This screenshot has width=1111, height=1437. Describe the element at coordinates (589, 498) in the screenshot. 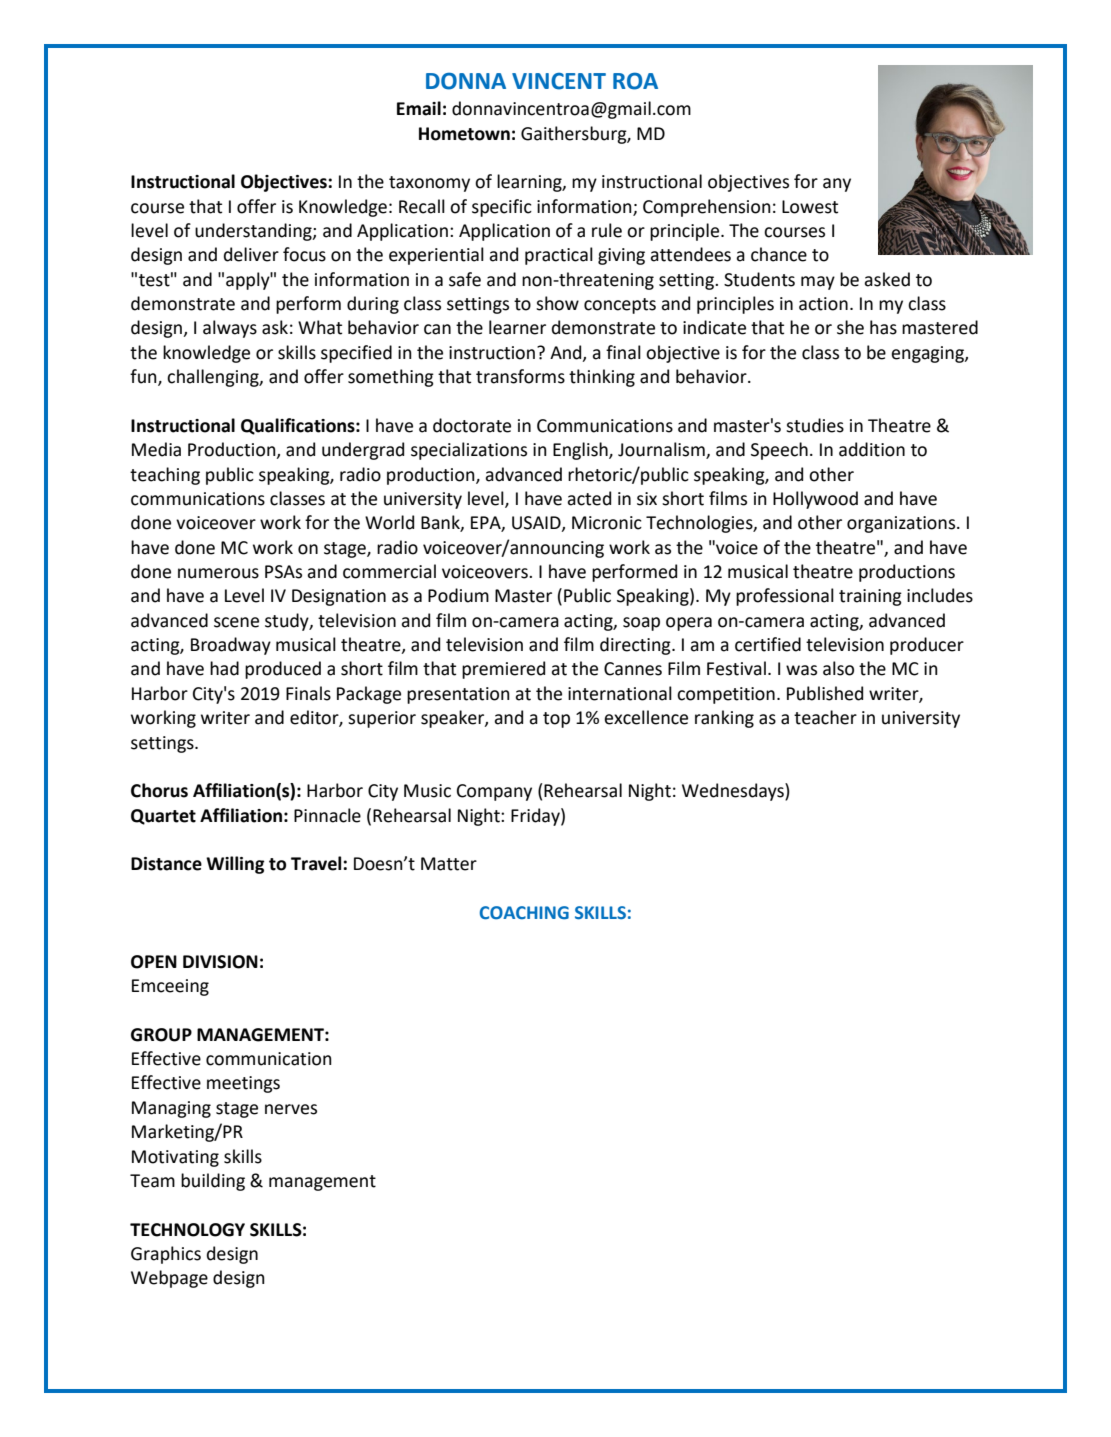

I see `acted` at that location.
